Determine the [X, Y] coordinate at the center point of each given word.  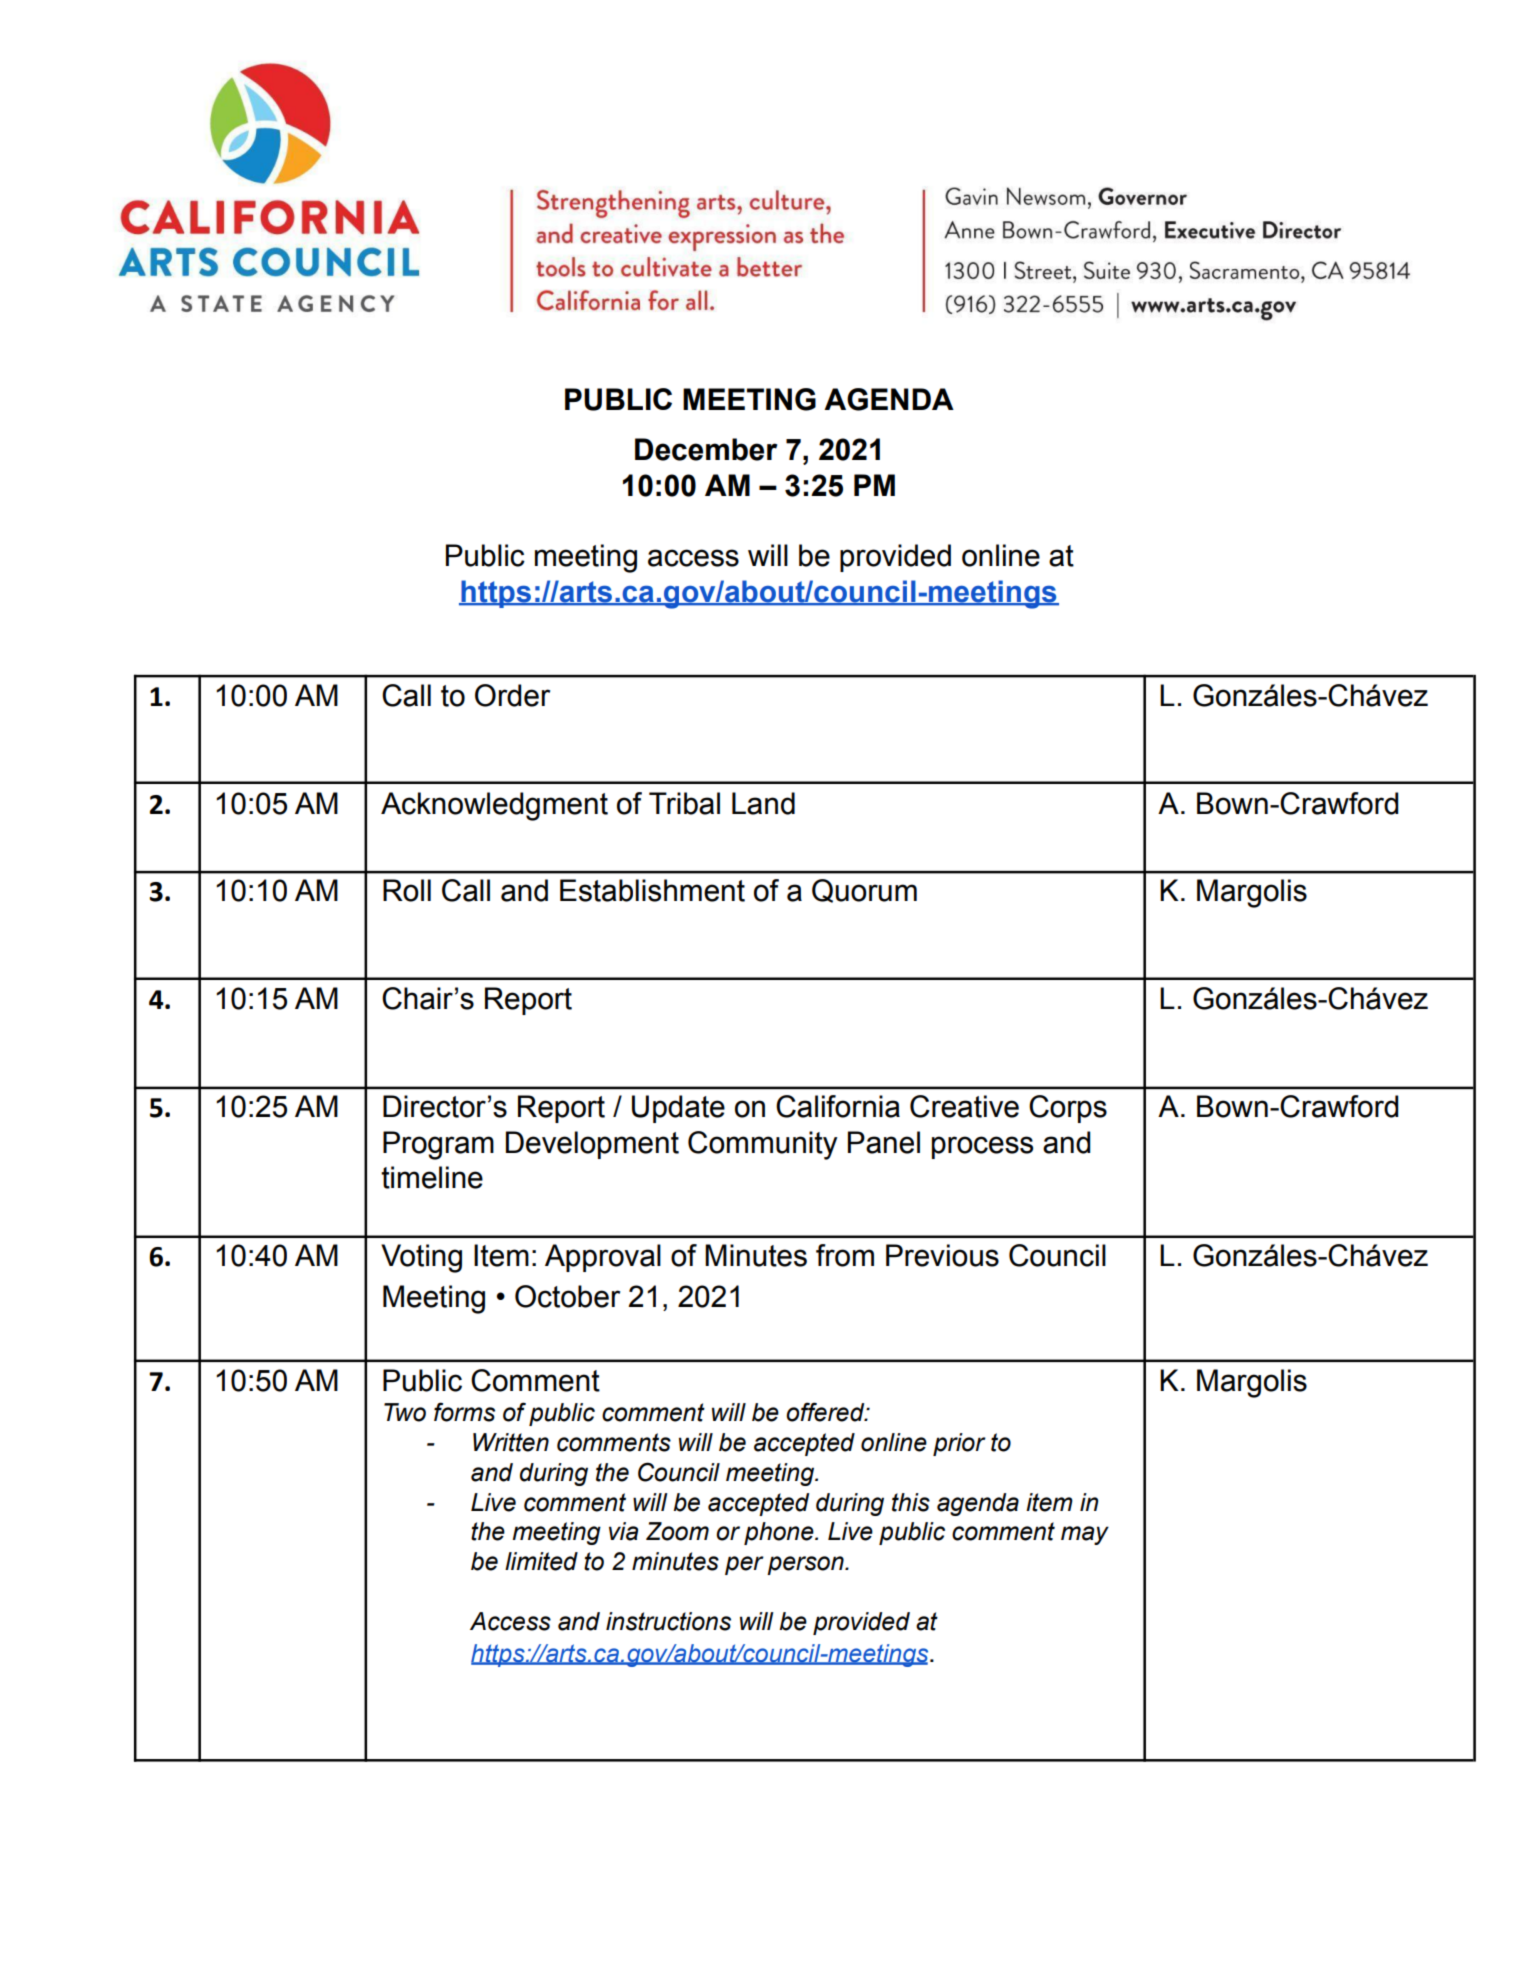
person [806, 1565]
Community [763, 1145]
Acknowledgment [494, 806]
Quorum [864, 891]
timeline [432, 1177]
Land [763, 803]
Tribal [684, 803]
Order [512, 695]
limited [541, 1561]
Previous [942, 1255]
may [1085, 1535]
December [706, 449]
